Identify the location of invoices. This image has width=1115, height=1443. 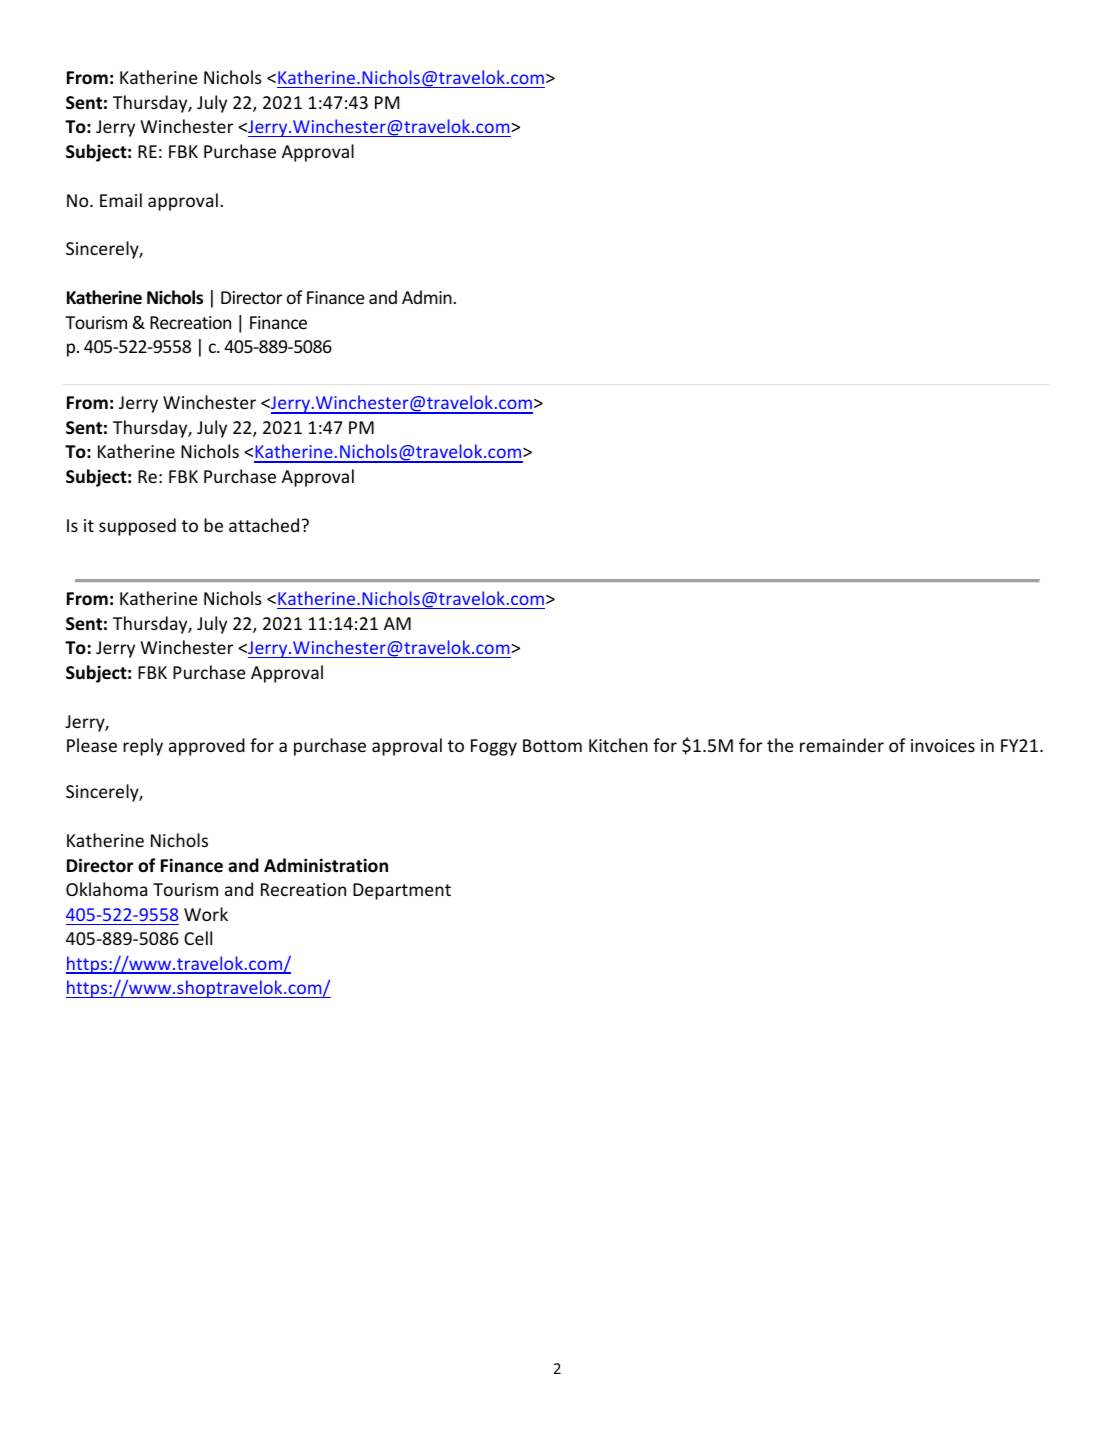
(943, 745).
